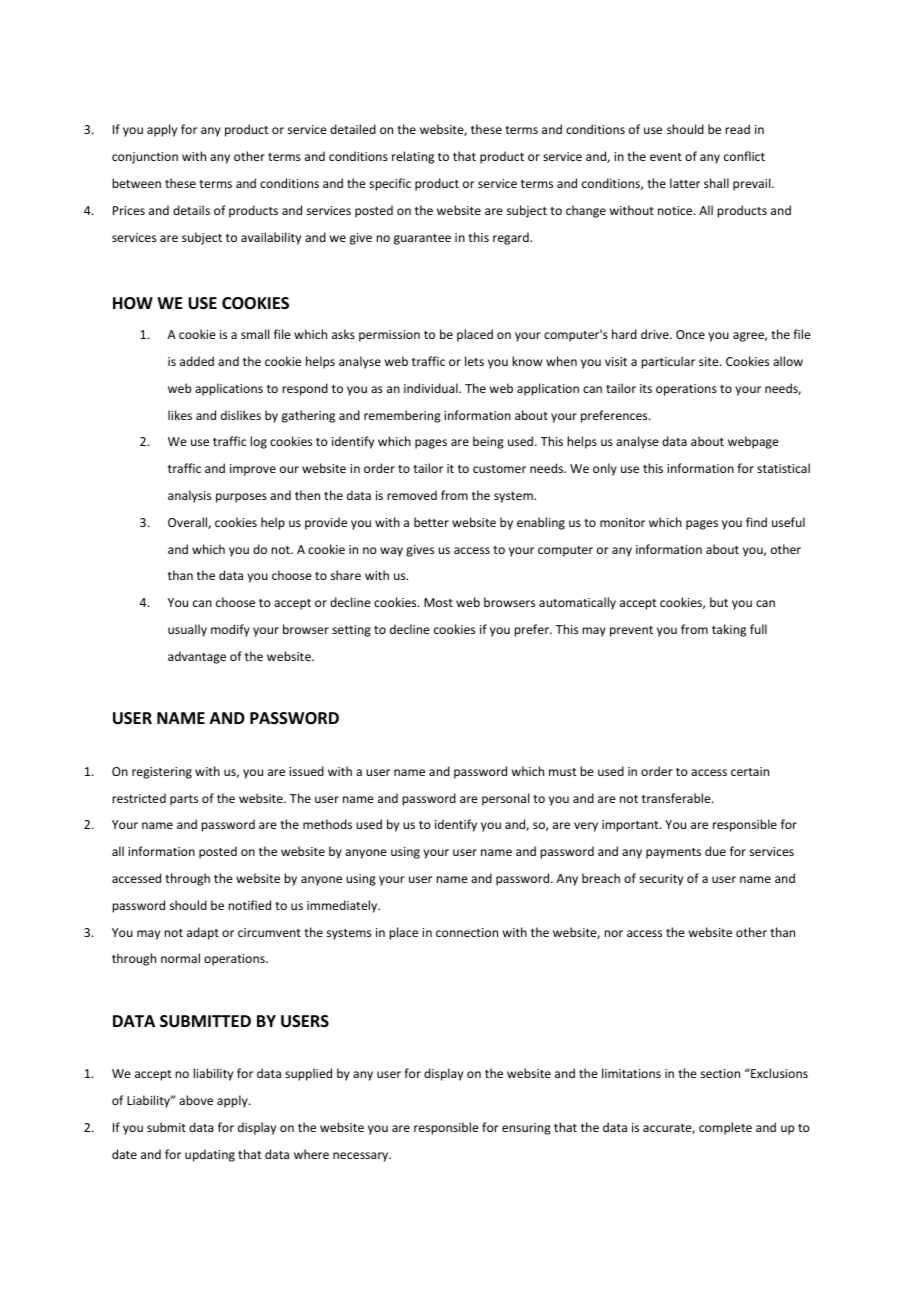  I want to click on ensuring, so click(526, 1129).
